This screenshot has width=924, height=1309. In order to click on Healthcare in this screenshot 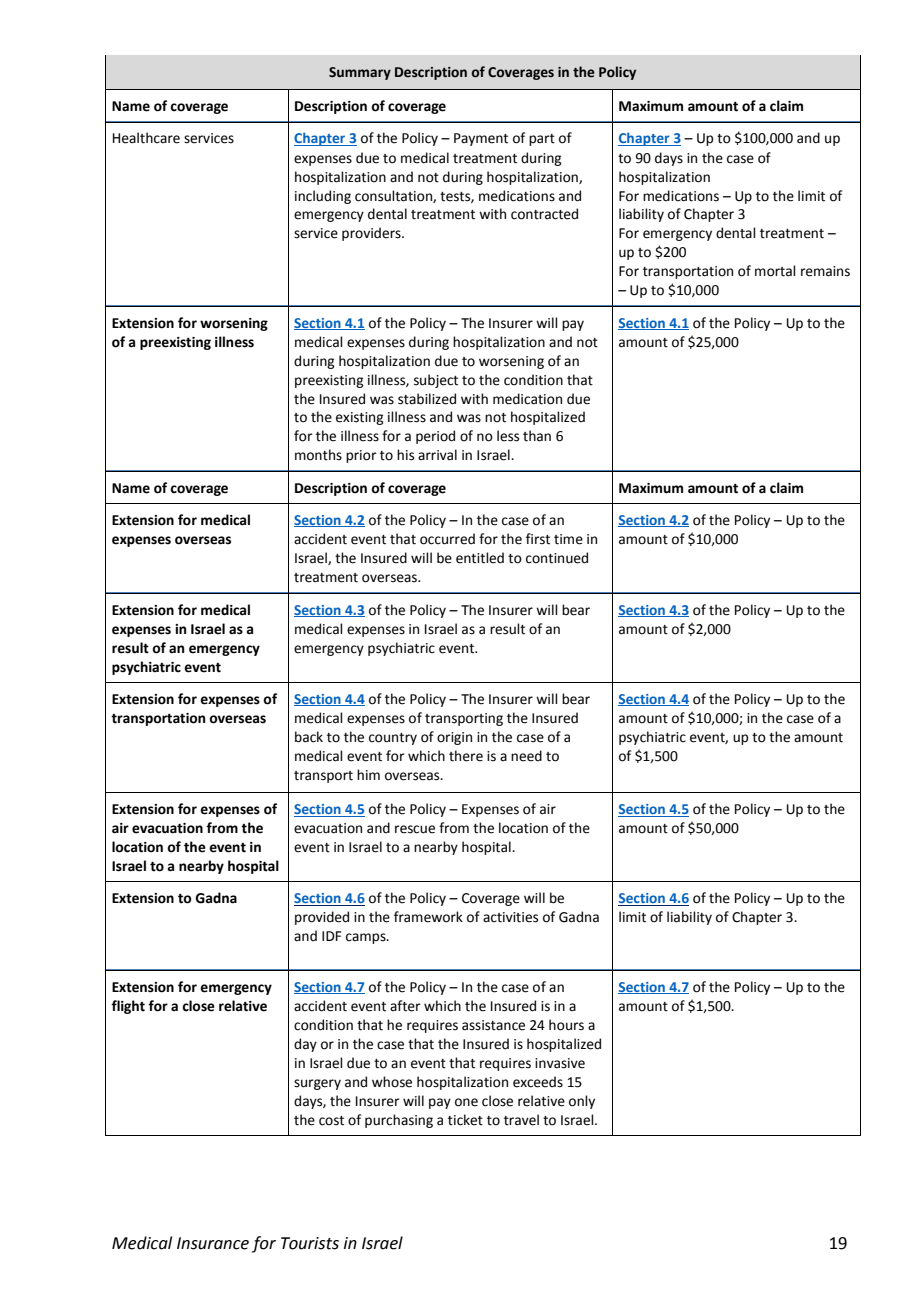, I will do `click(146, 138)`.
